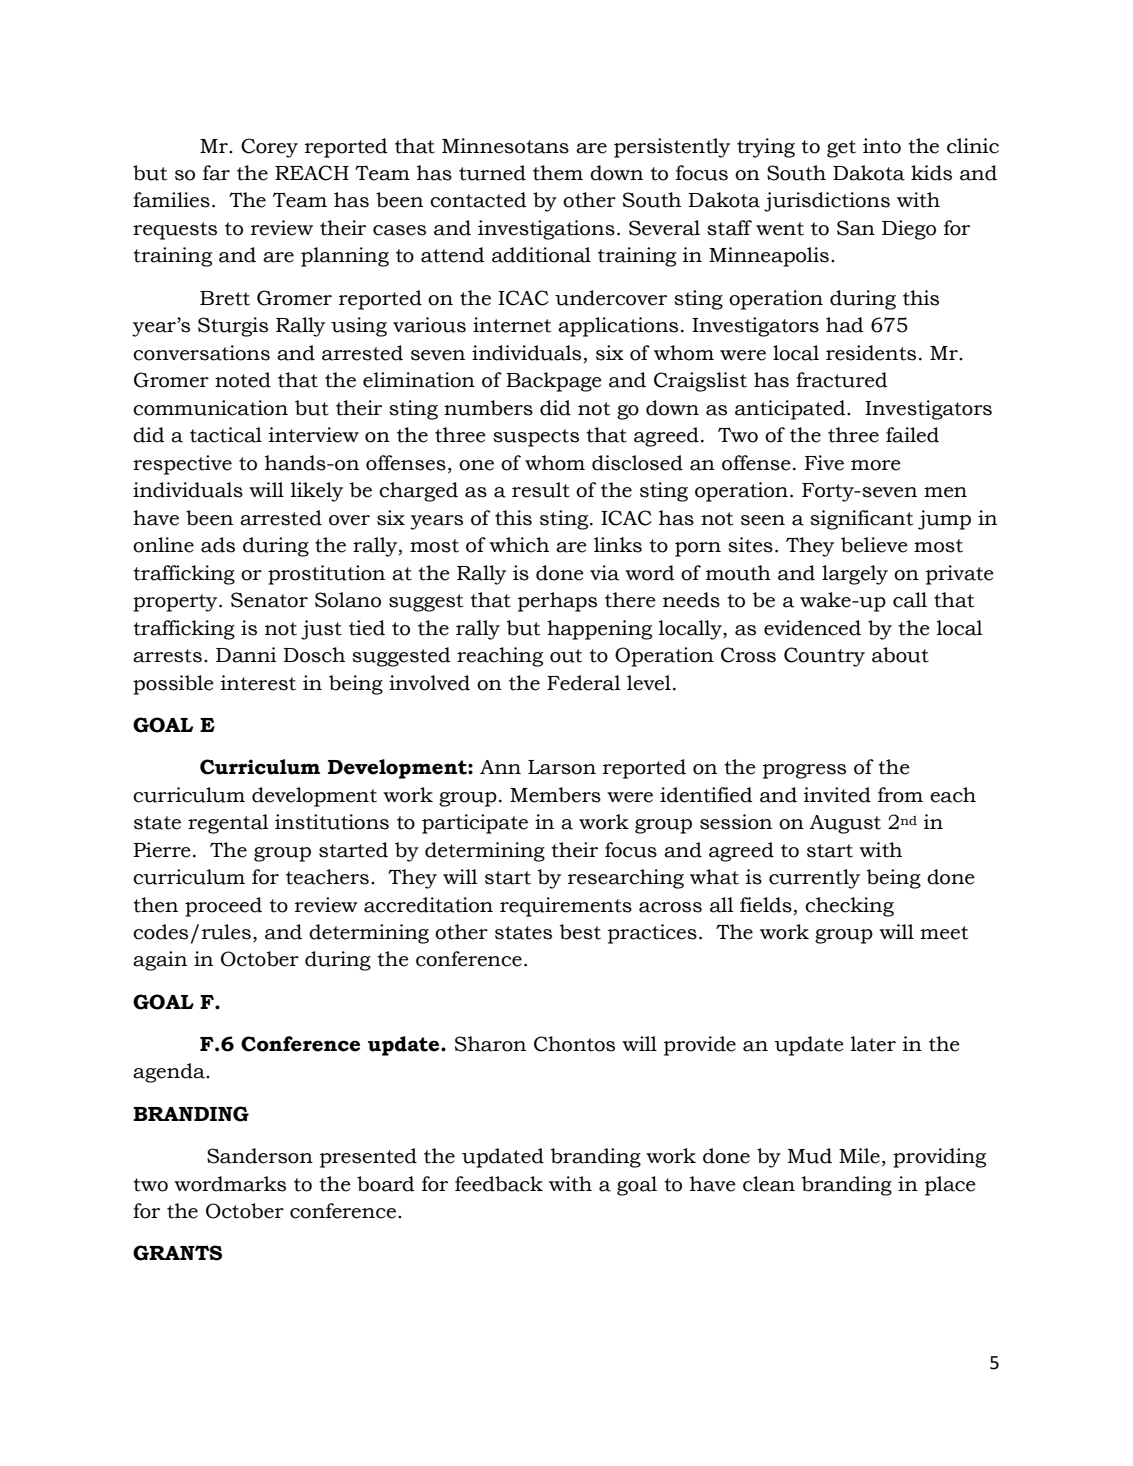  Describe the element at coordinates (258, 683) in the screenshot. I see `interest` at that location.
